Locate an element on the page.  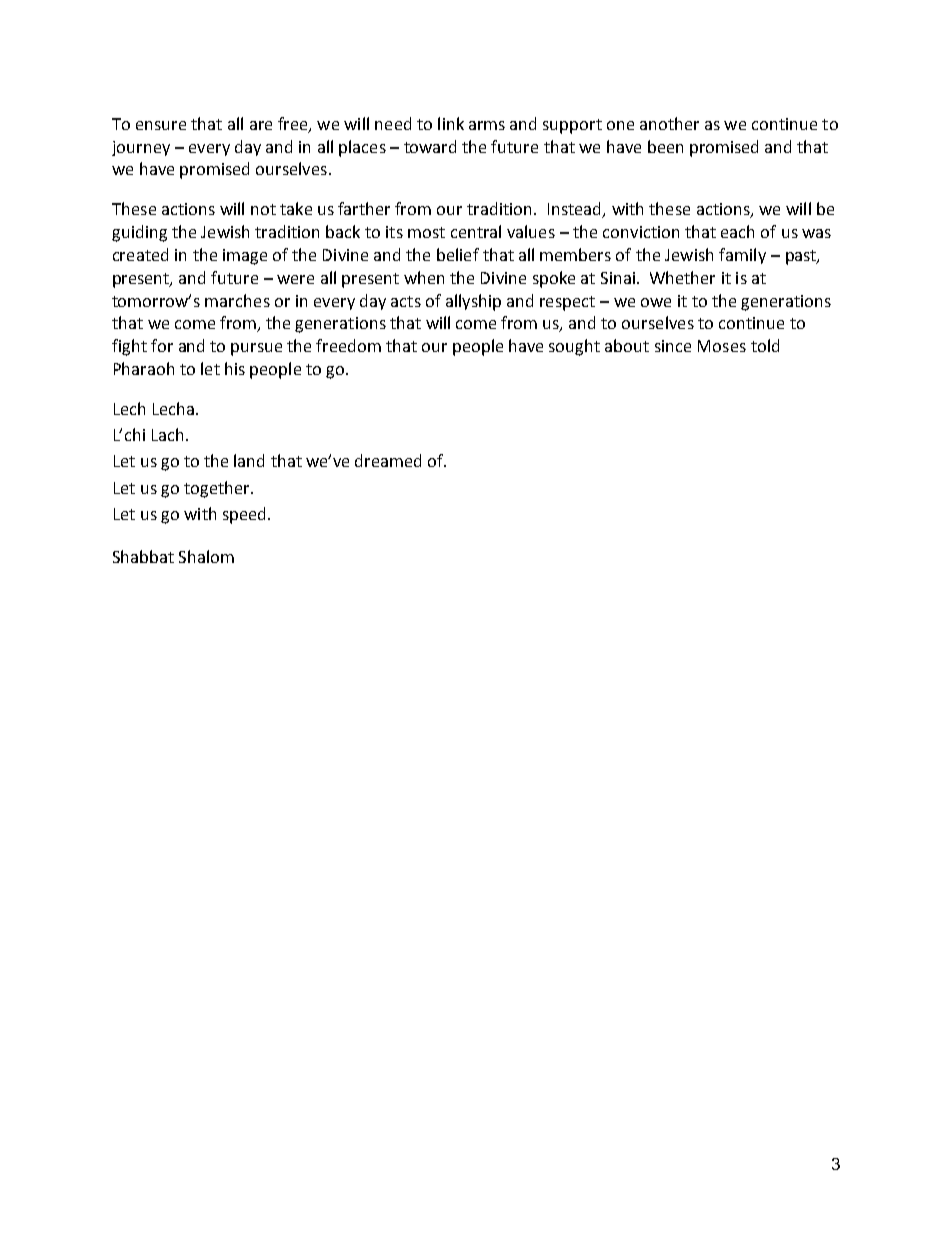
are is located at coordinates (261, 125).
